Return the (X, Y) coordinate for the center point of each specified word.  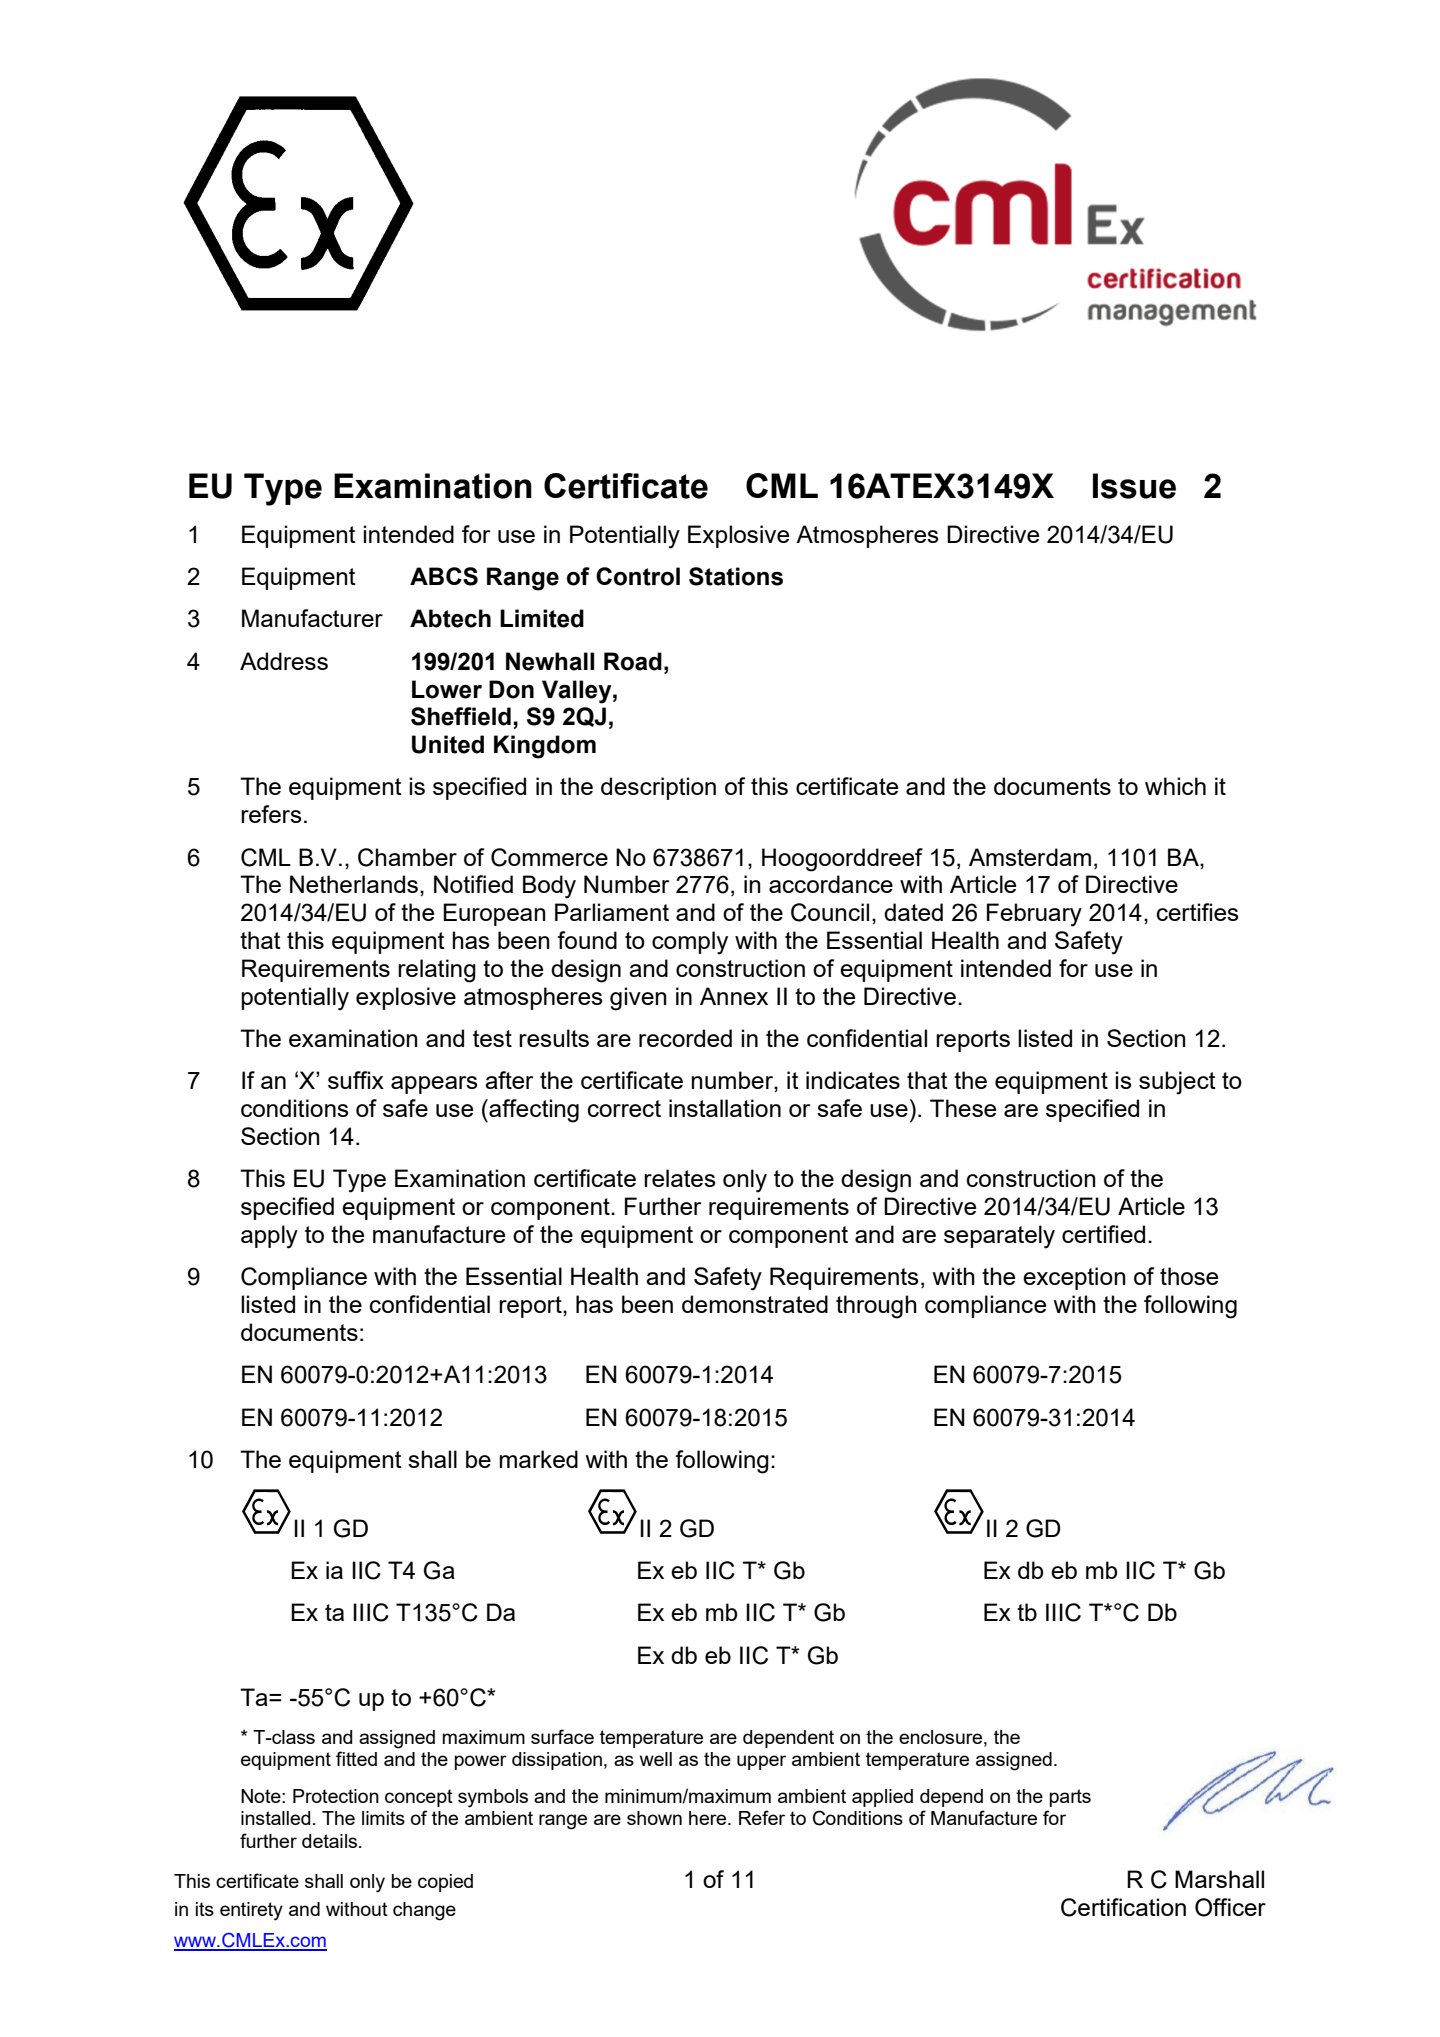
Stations (736, 576)
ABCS (444, 576)
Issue (1134, 486)
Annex (734, 996)
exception (1074, 1278)
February (1034, 915)
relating (437, 971)
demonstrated (755, 1304)
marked (538, 1459)
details (331, 1841)
